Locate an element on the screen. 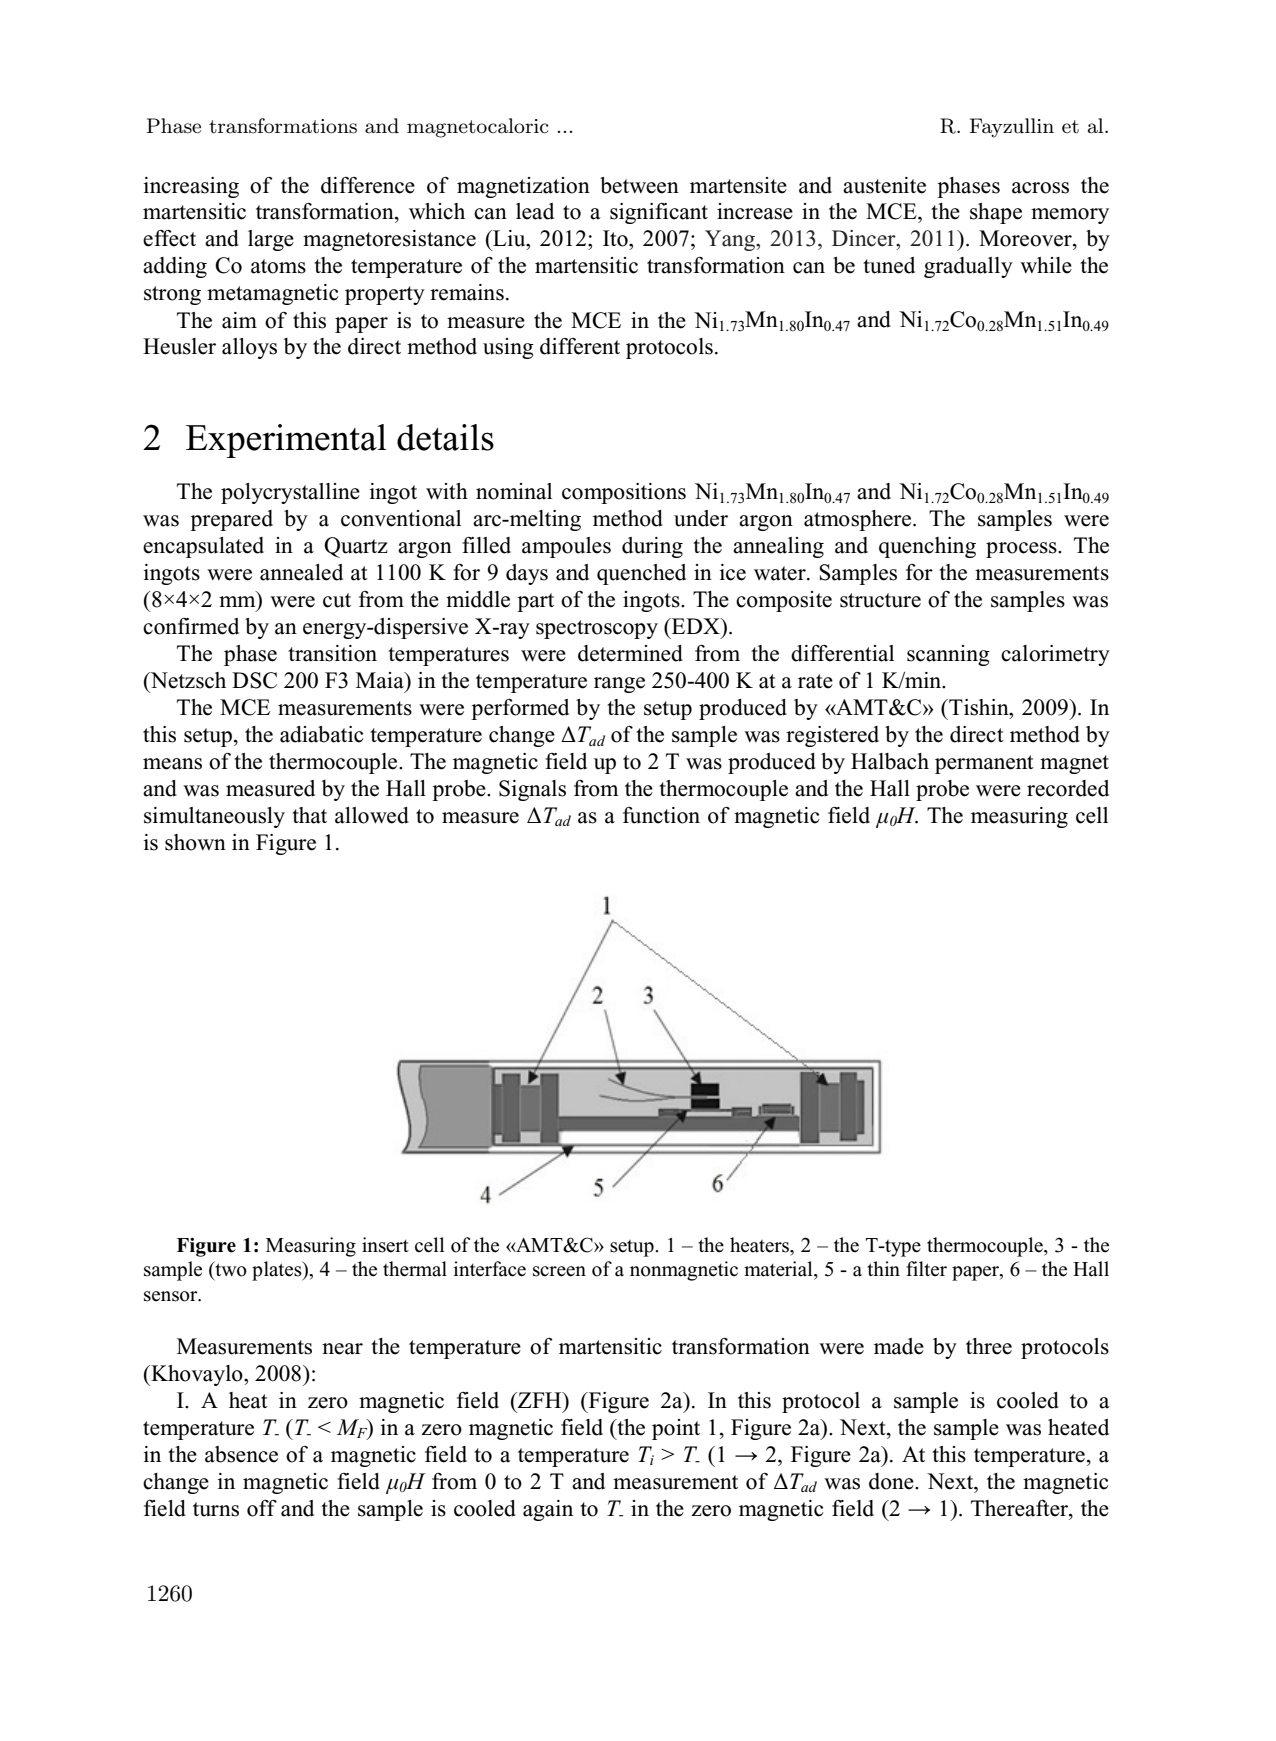 The height and width of the screenshot is (1741, 1276). quenching is located at coordinates (927, 547).
